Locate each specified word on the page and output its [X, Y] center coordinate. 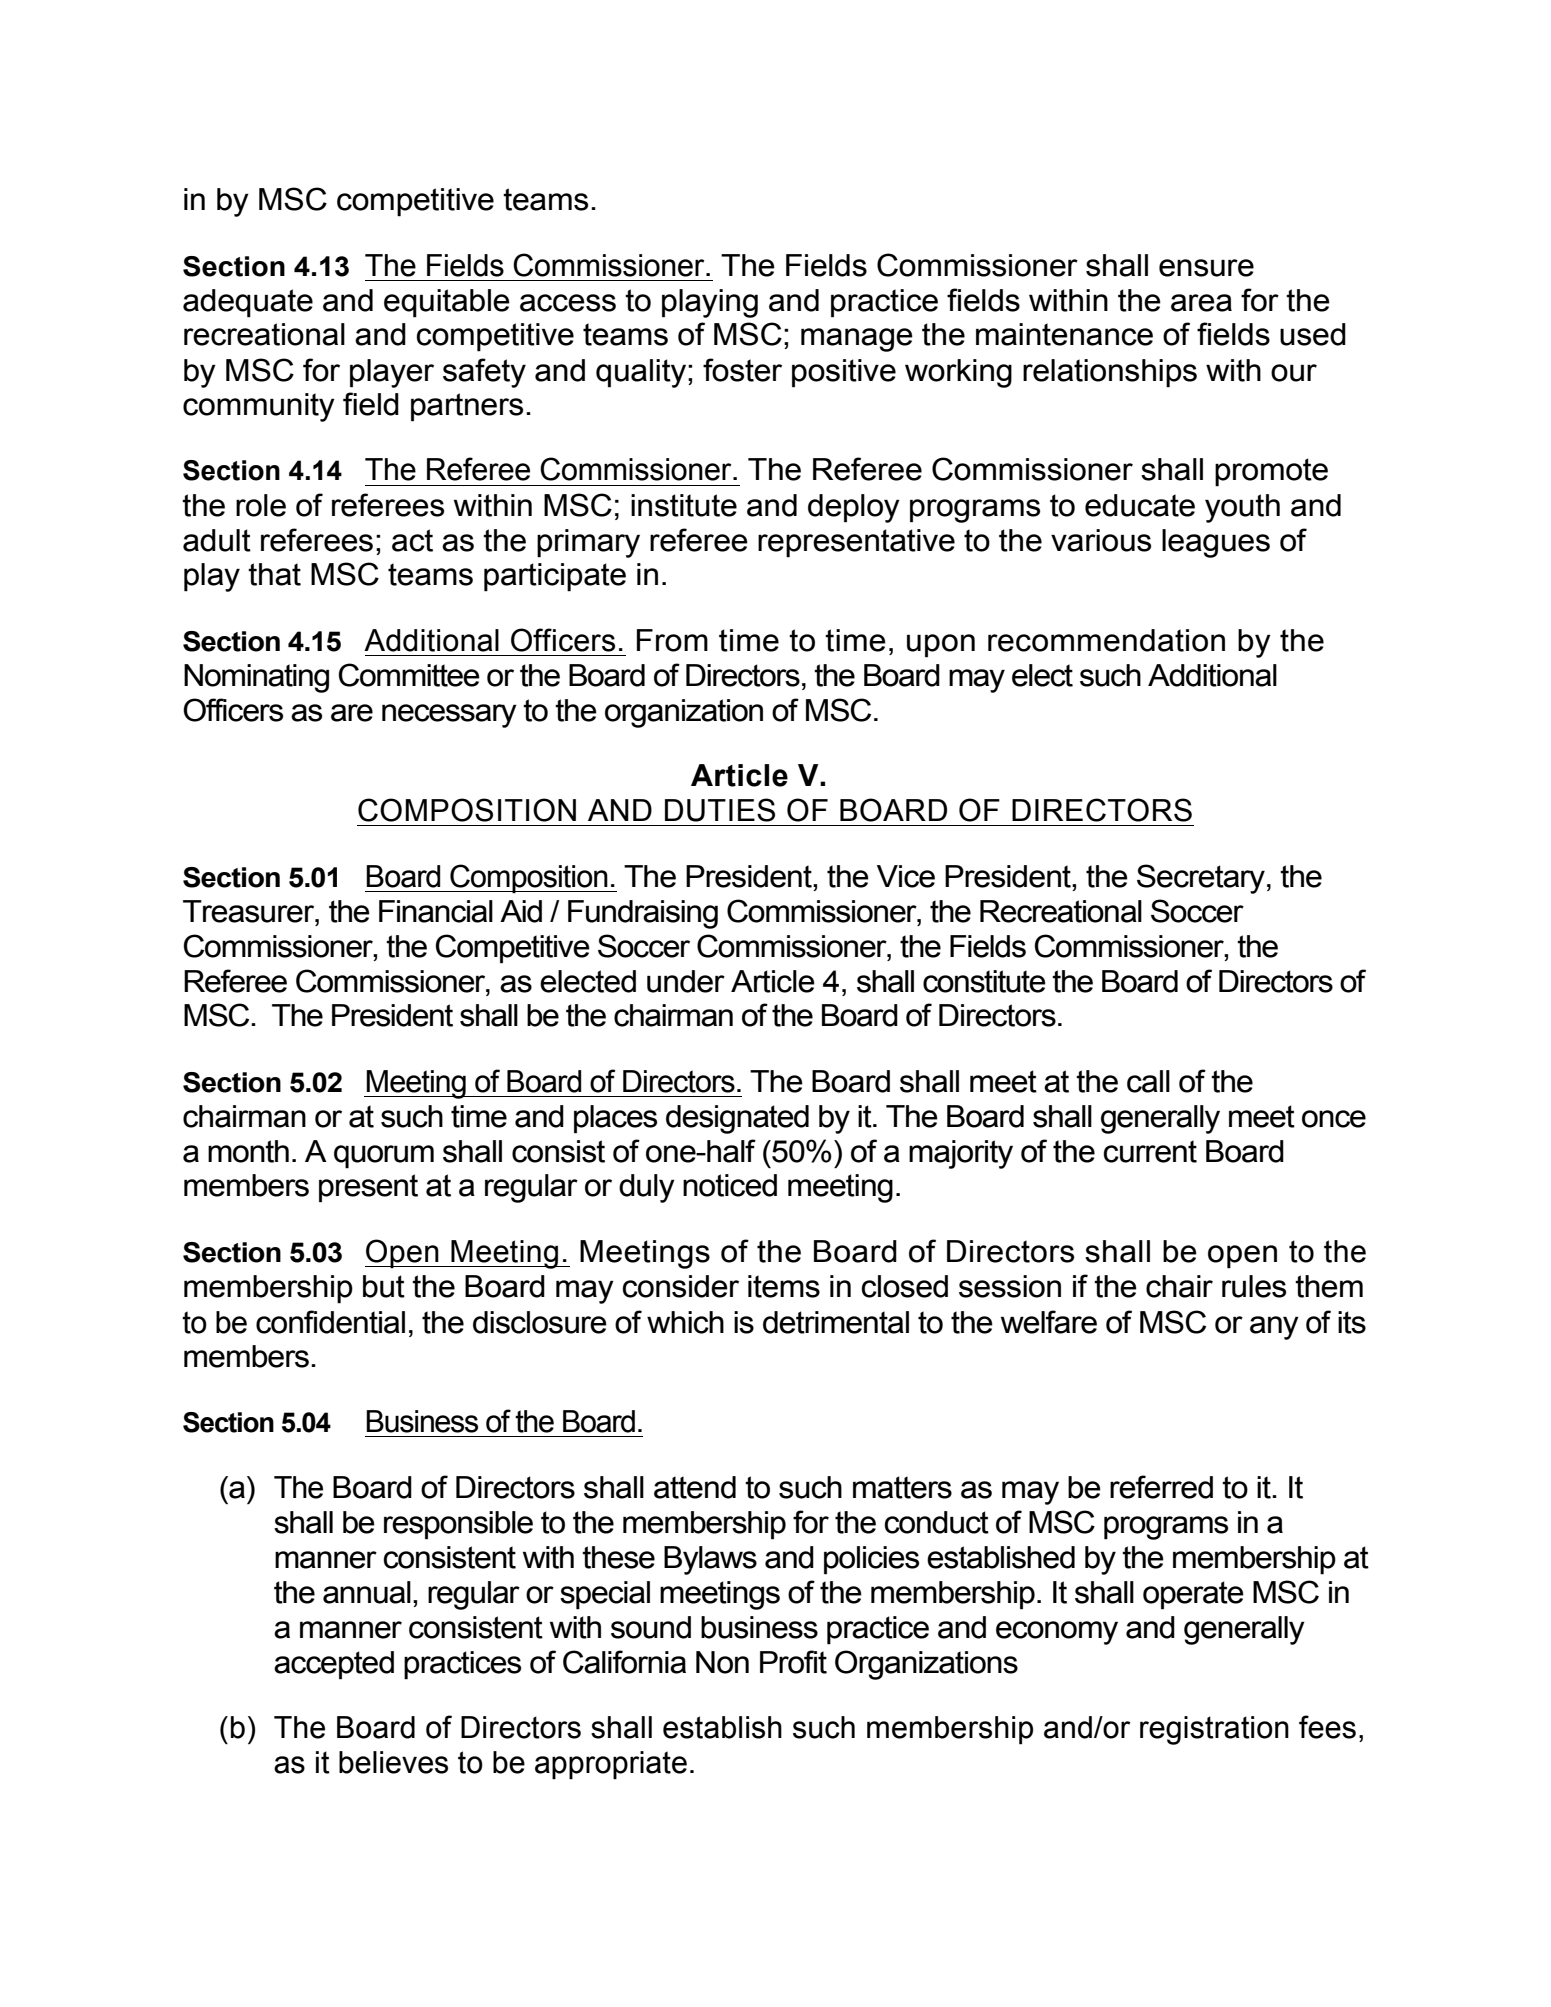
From [672, 640]
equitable [447, 303]
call [1148, 1081]
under [686, 981]
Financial [436, 911]
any [1274, 1328]
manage [857, 340]
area [1201, 303]
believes [393, 1762]
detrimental [836, 1322]
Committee [409, 675]
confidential [330, 1322]
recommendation [1106, 640]
